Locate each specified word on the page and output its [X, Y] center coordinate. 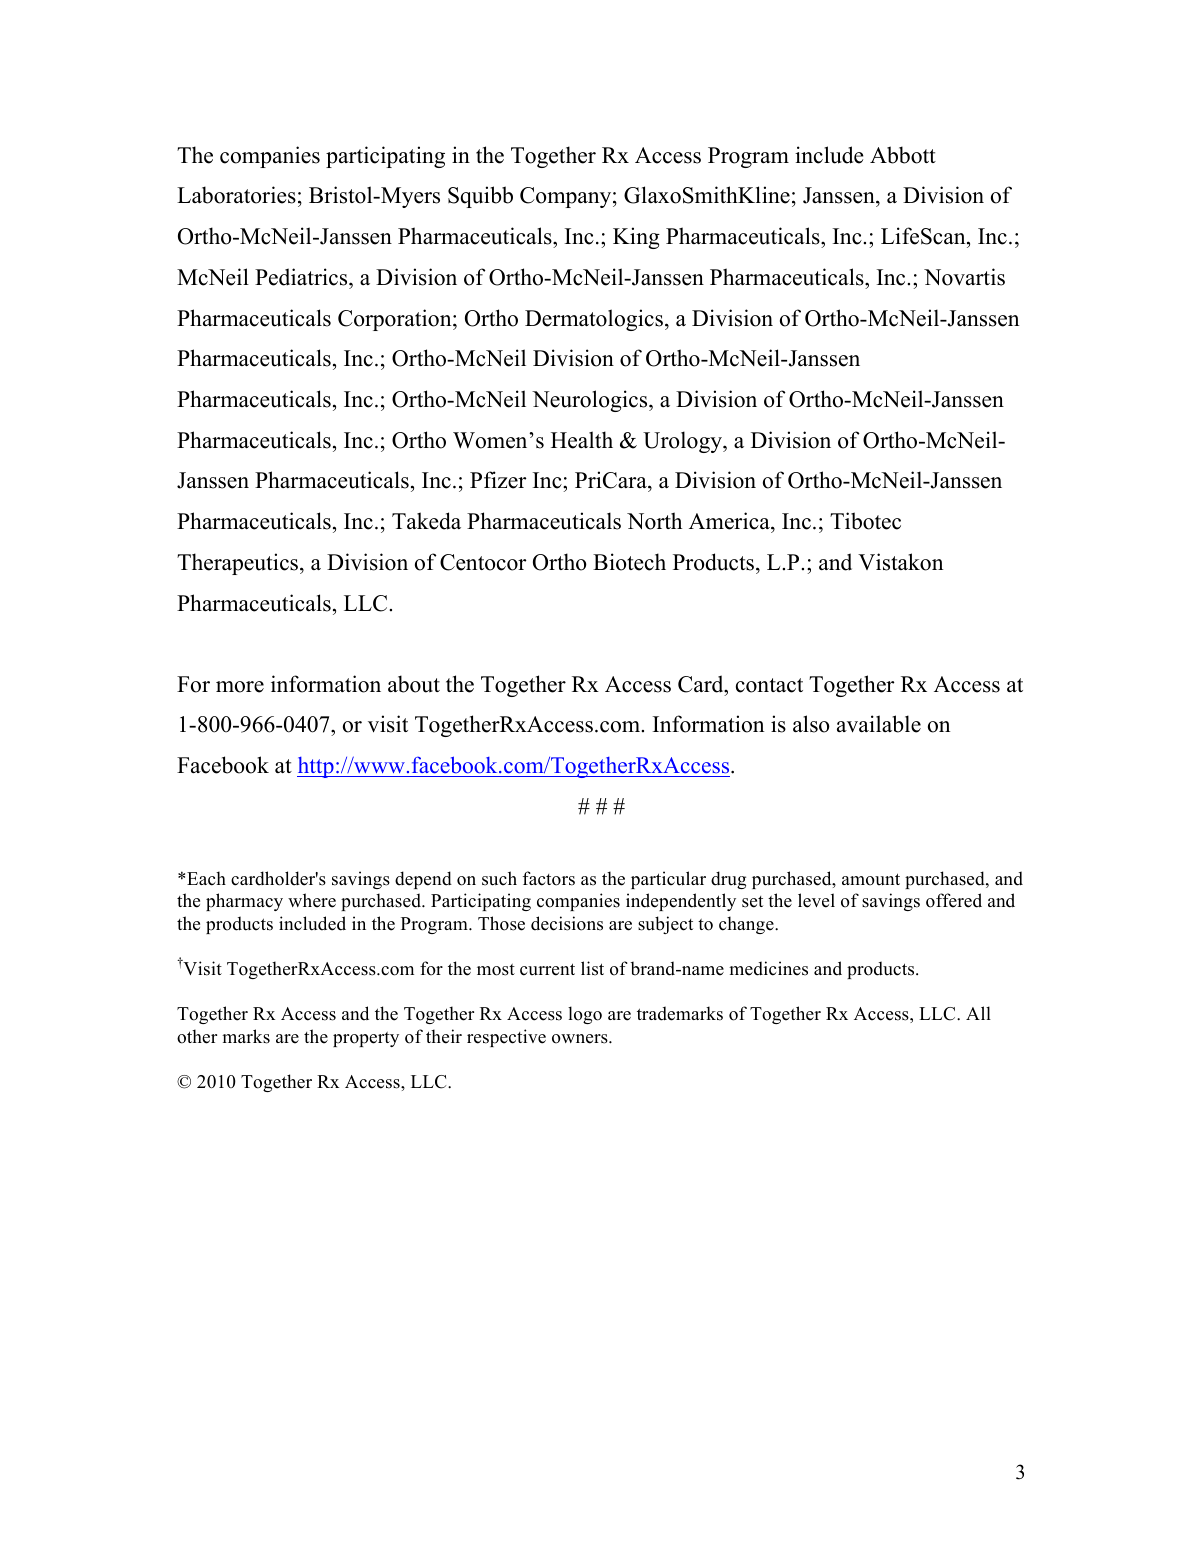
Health [582, 440]
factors [549, 878]
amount [871, 879]
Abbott [903, 155]
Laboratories [236, 195]
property [366, 1039]
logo [585, 1015]
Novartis [964, 277]
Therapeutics [239, 564]
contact [769, 685]
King [636, 238]
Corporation [396, 320]
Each [206, 878]
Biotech [629, 562]
